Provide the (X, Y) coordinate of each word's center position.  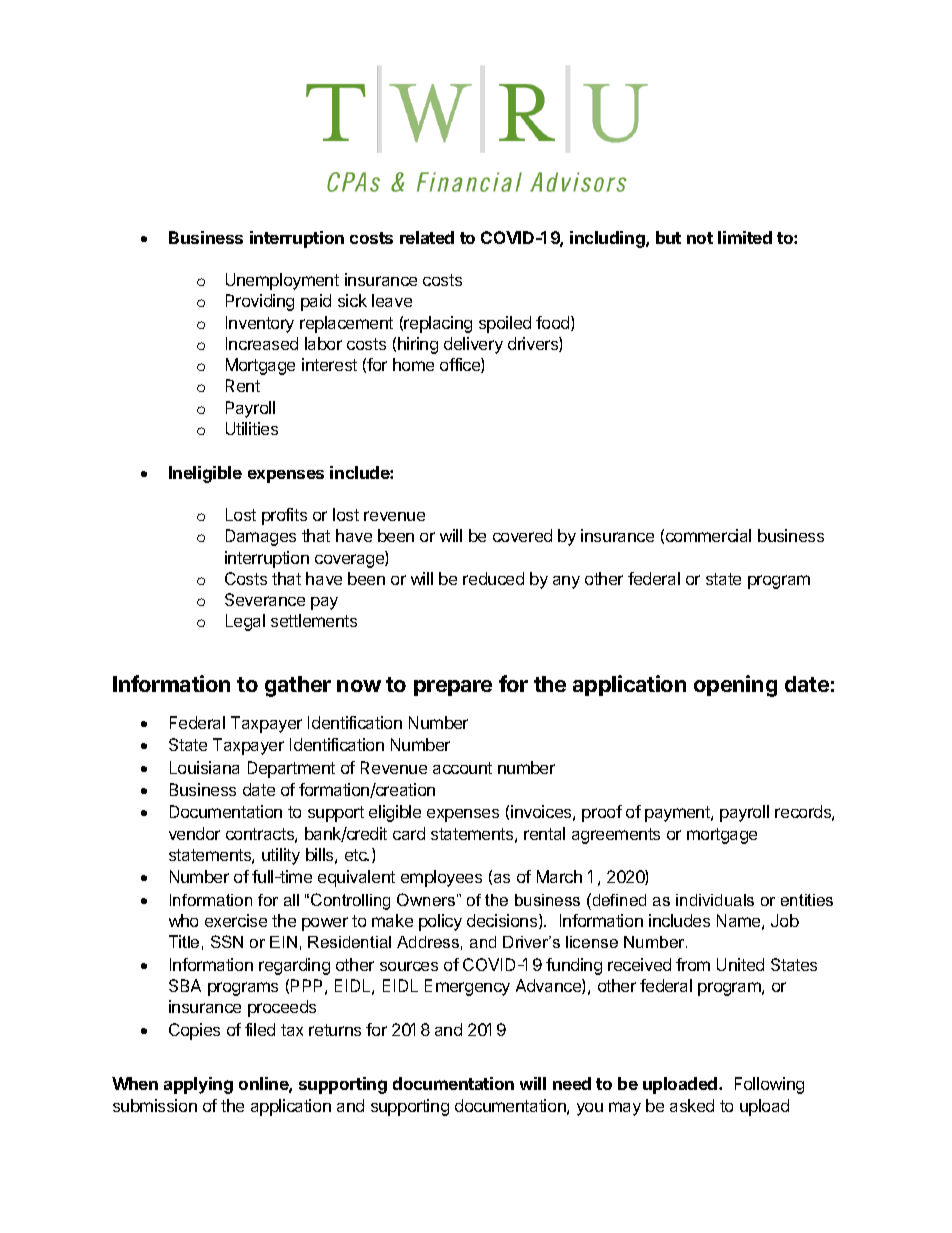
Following (769, 1085)
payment (678, 814)
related (427, 237)
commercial (708, 535)
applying (198, 1085)
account (462, 768)
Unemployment (282, 281)
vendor (194, 833)
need (572, 1083)
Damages (261, 537)
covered (522, 535)
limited (745, 237)
